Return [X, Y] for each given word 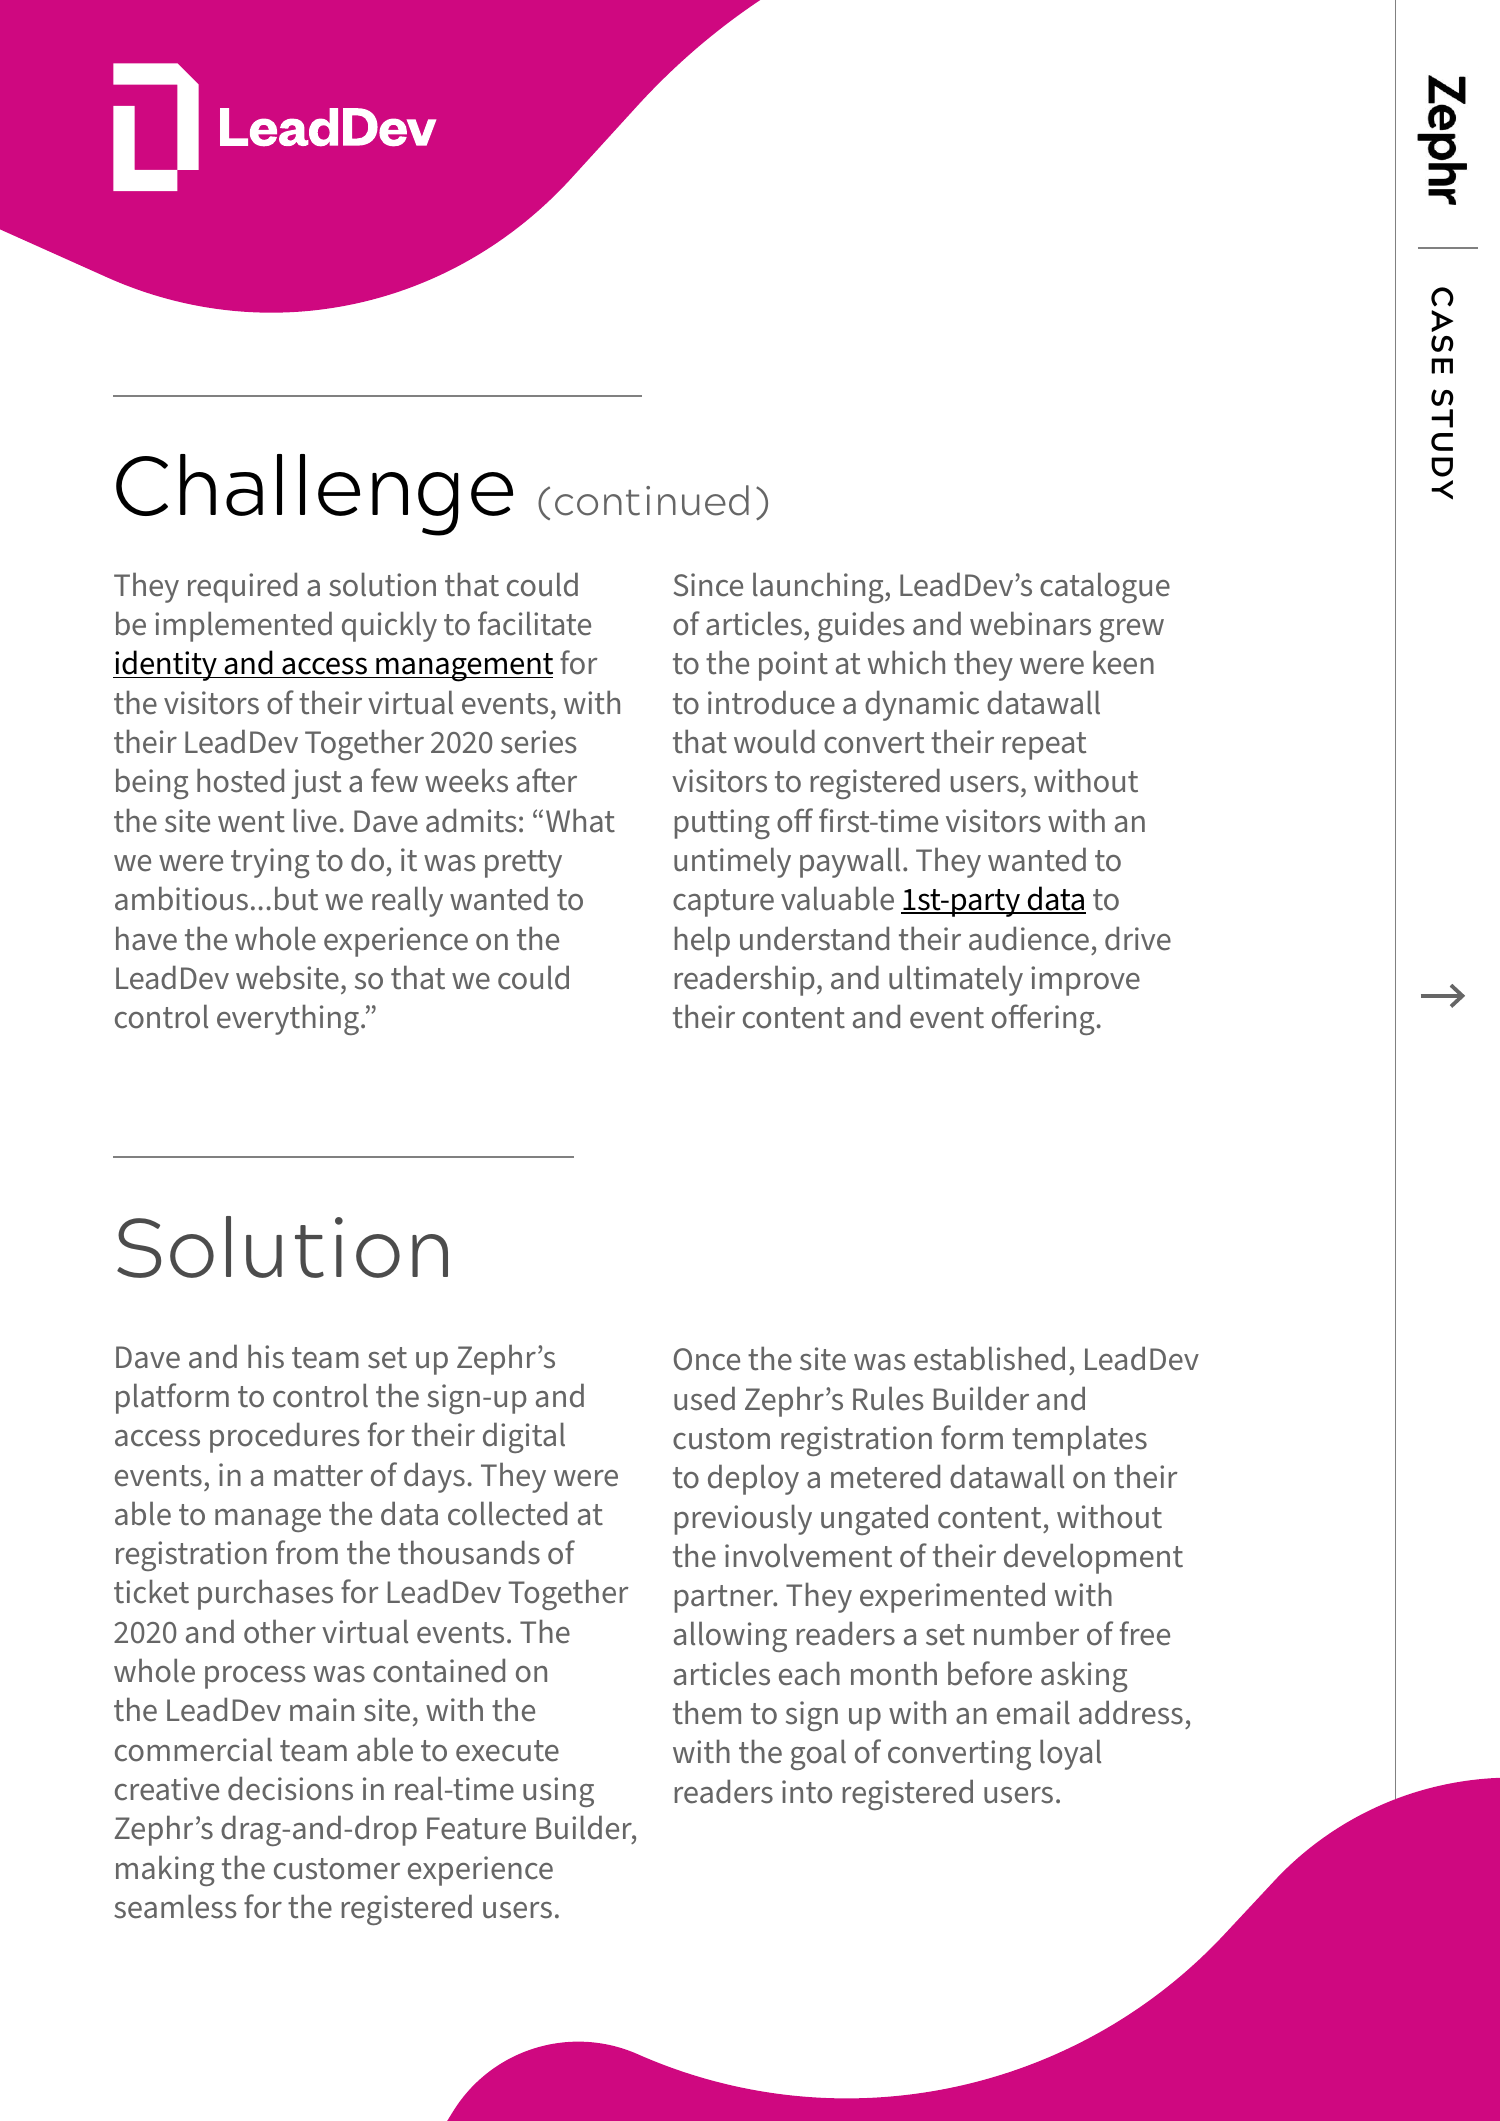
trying [270, 863]
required [242, 587]
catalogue [1105, 587]
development [1093, 1558]
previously [743, 1519]
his [266, 1356]
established [989, 1358]
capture [723, 903]
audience [1029, 938]
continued [652, 500]
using [558, 1792]
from [307, 1552]
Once [707, 1359]
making [165, 1870]
